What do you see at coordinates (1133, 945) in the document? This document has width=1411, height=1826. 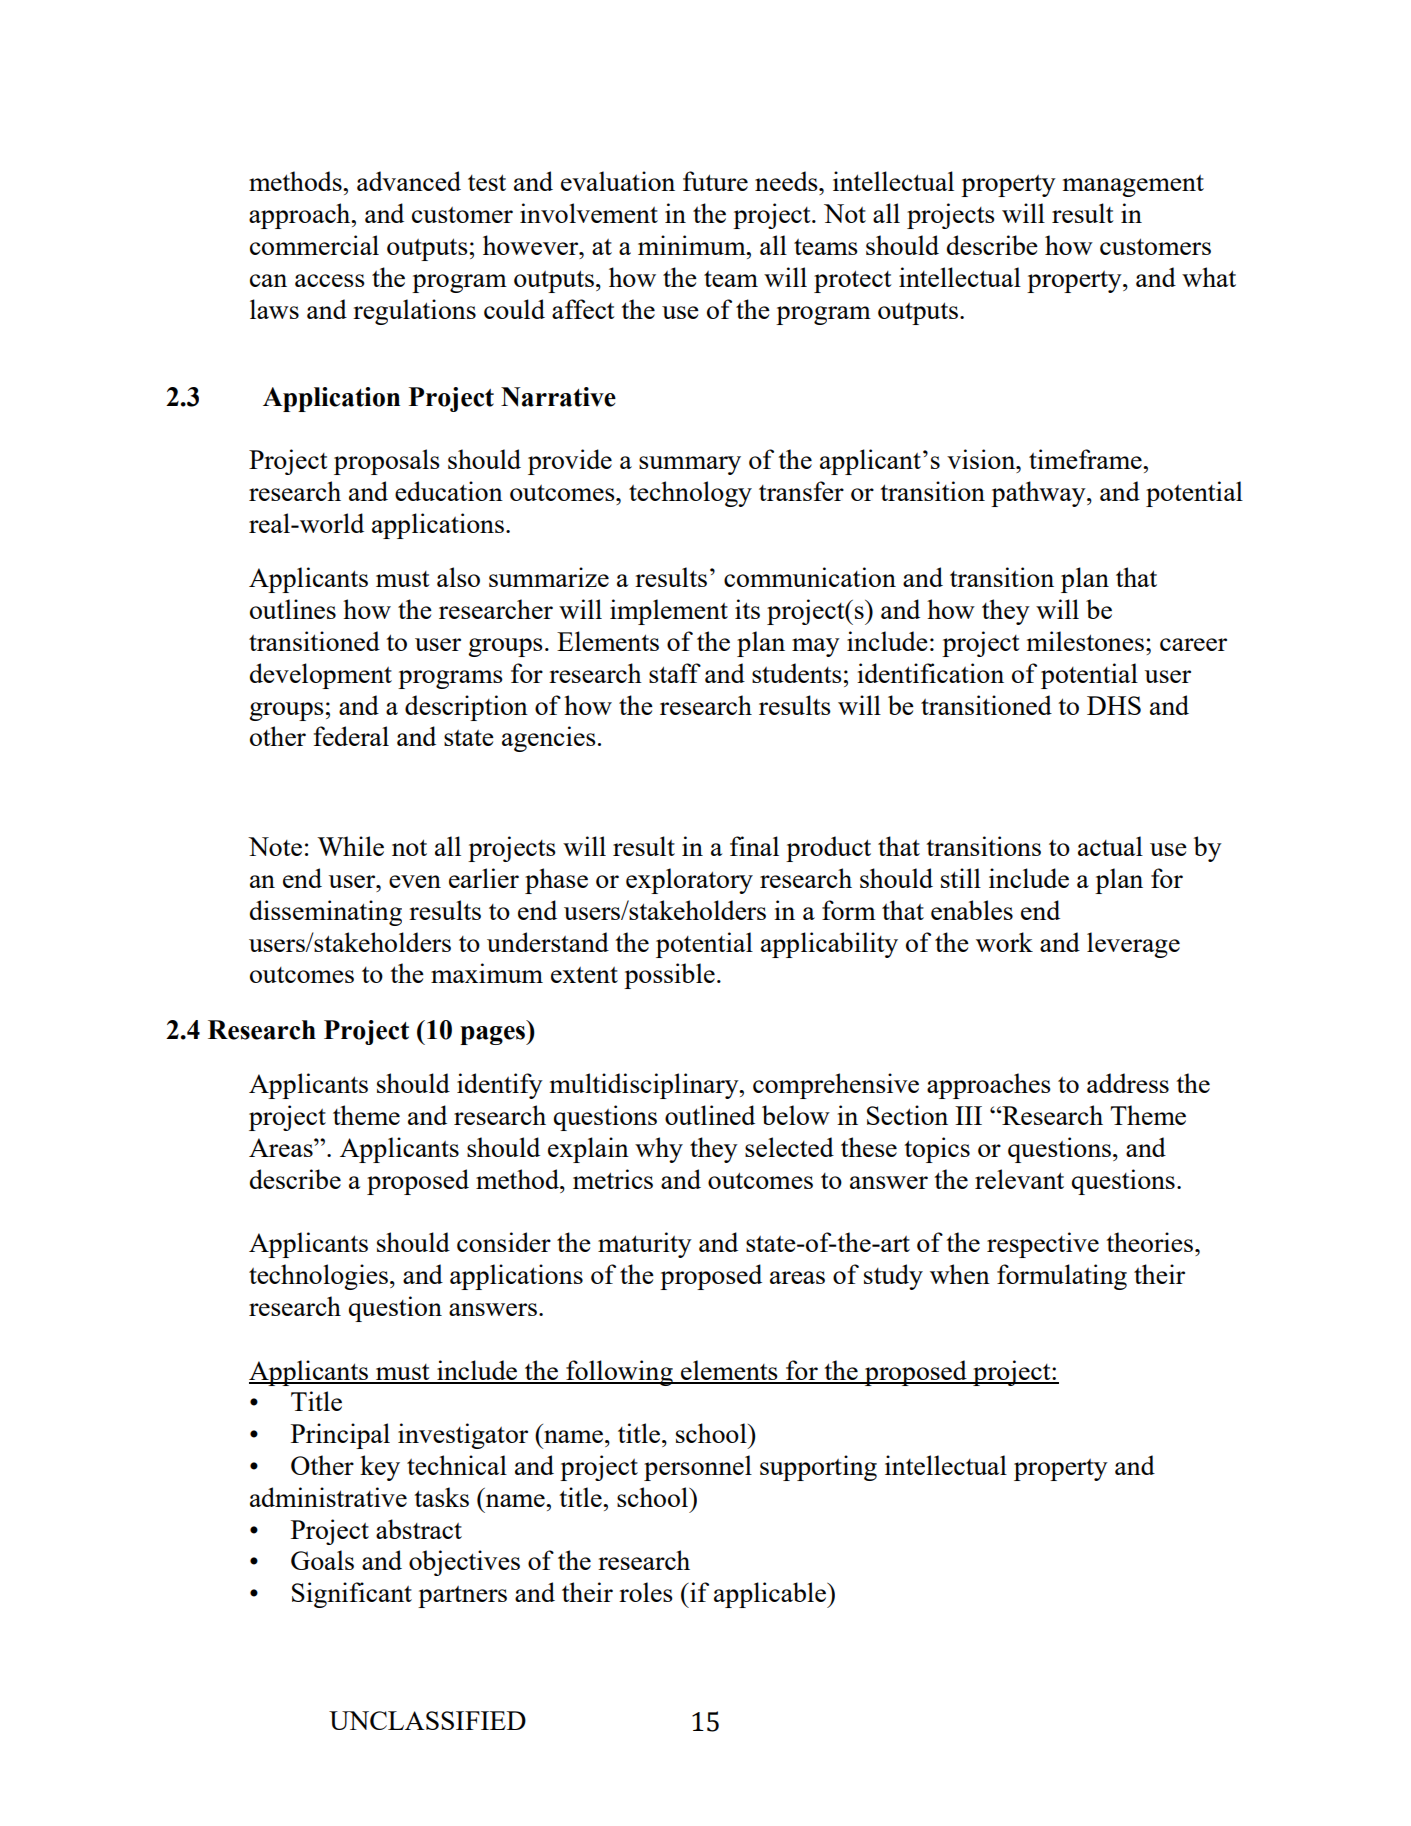 I see `leverage` at bounding box center [1133, 945].
